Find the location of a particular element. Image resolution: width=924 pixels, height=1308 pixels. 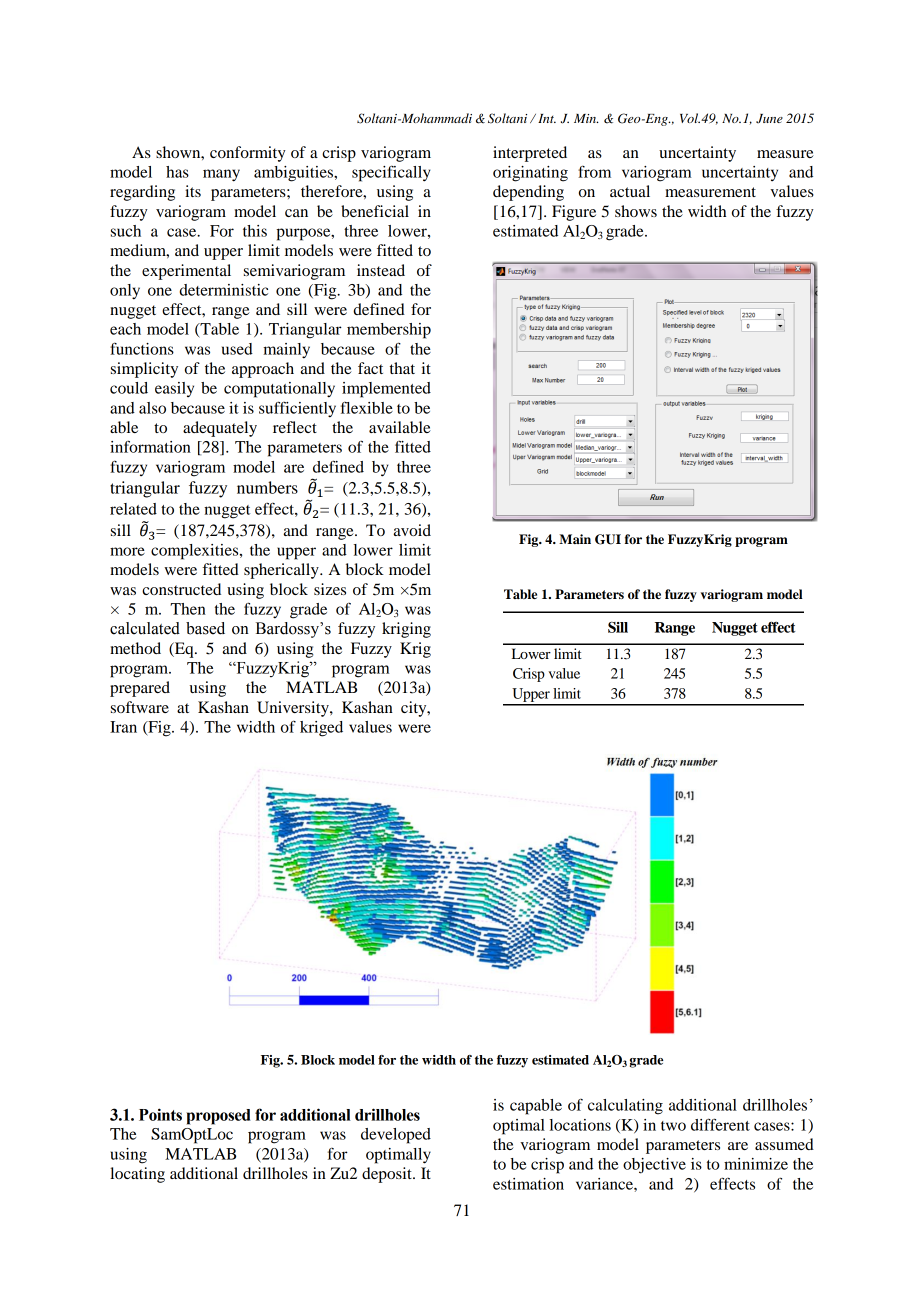

based is located at coordinates (205, 628).
